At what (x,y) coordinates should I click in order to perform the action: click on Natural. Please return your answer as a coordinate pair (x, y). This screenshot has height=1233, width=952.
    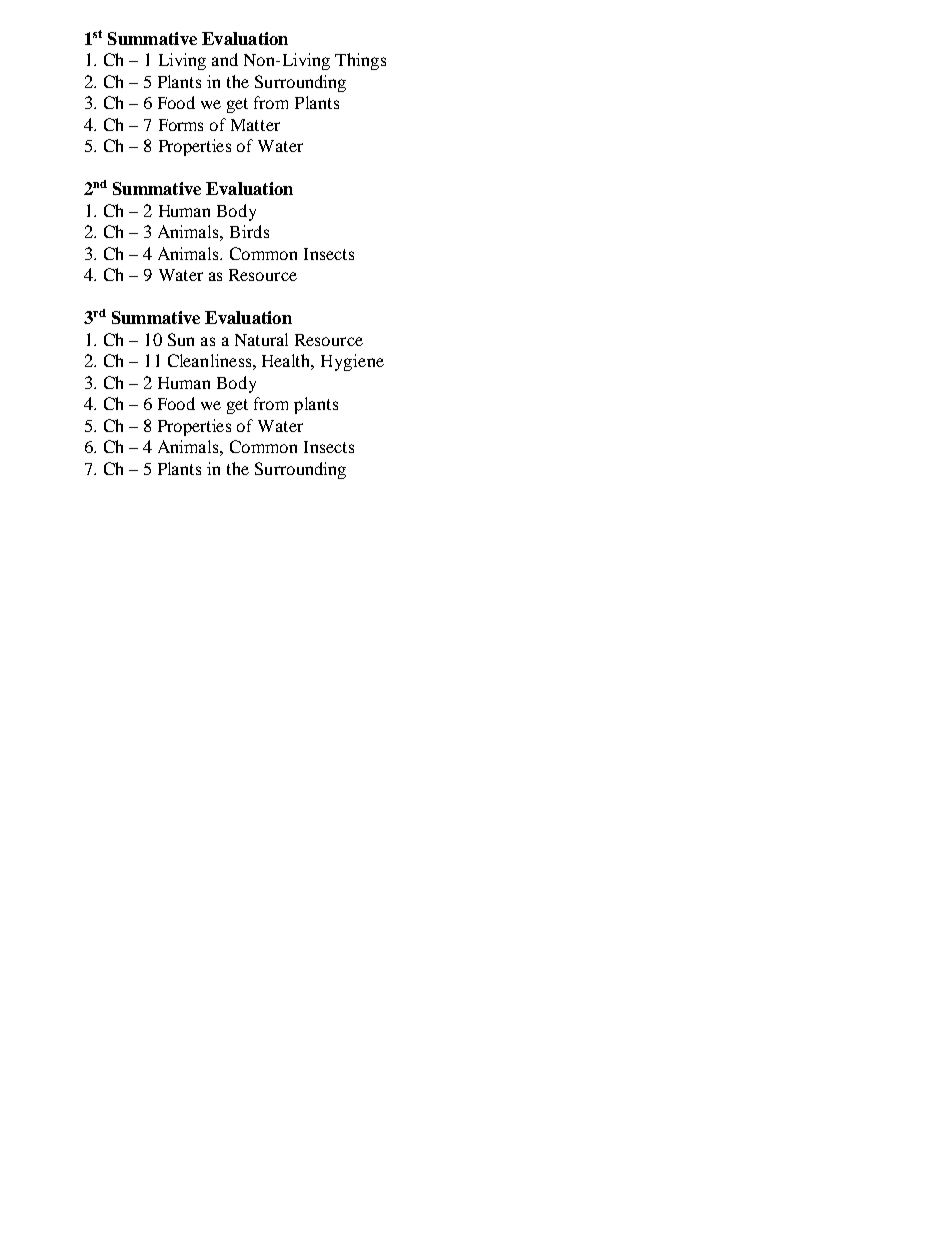
    Looking at the image, I should click on (261, 339).
